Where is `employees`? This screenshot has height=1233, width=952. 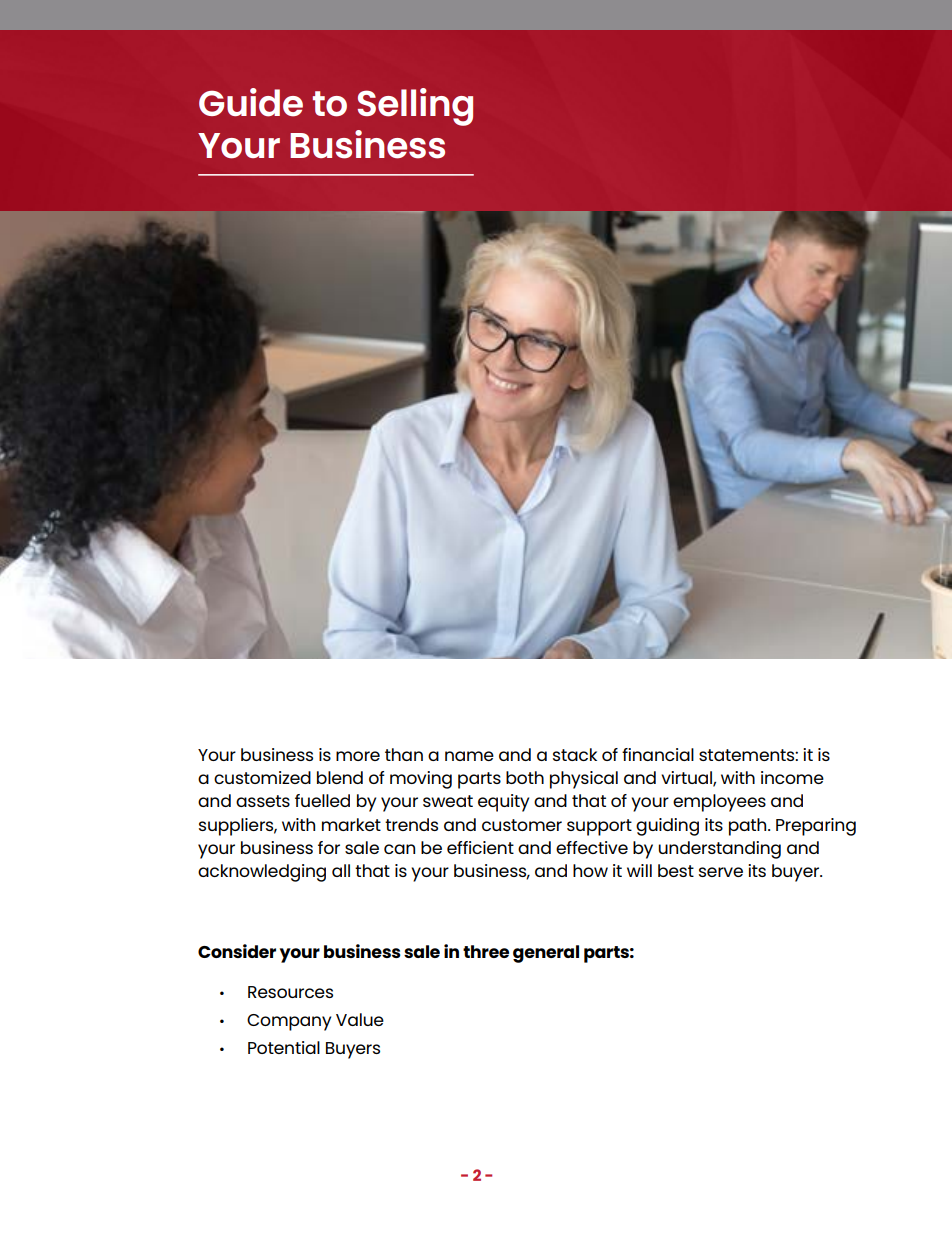 employees is located at coordinates (719, 803).
